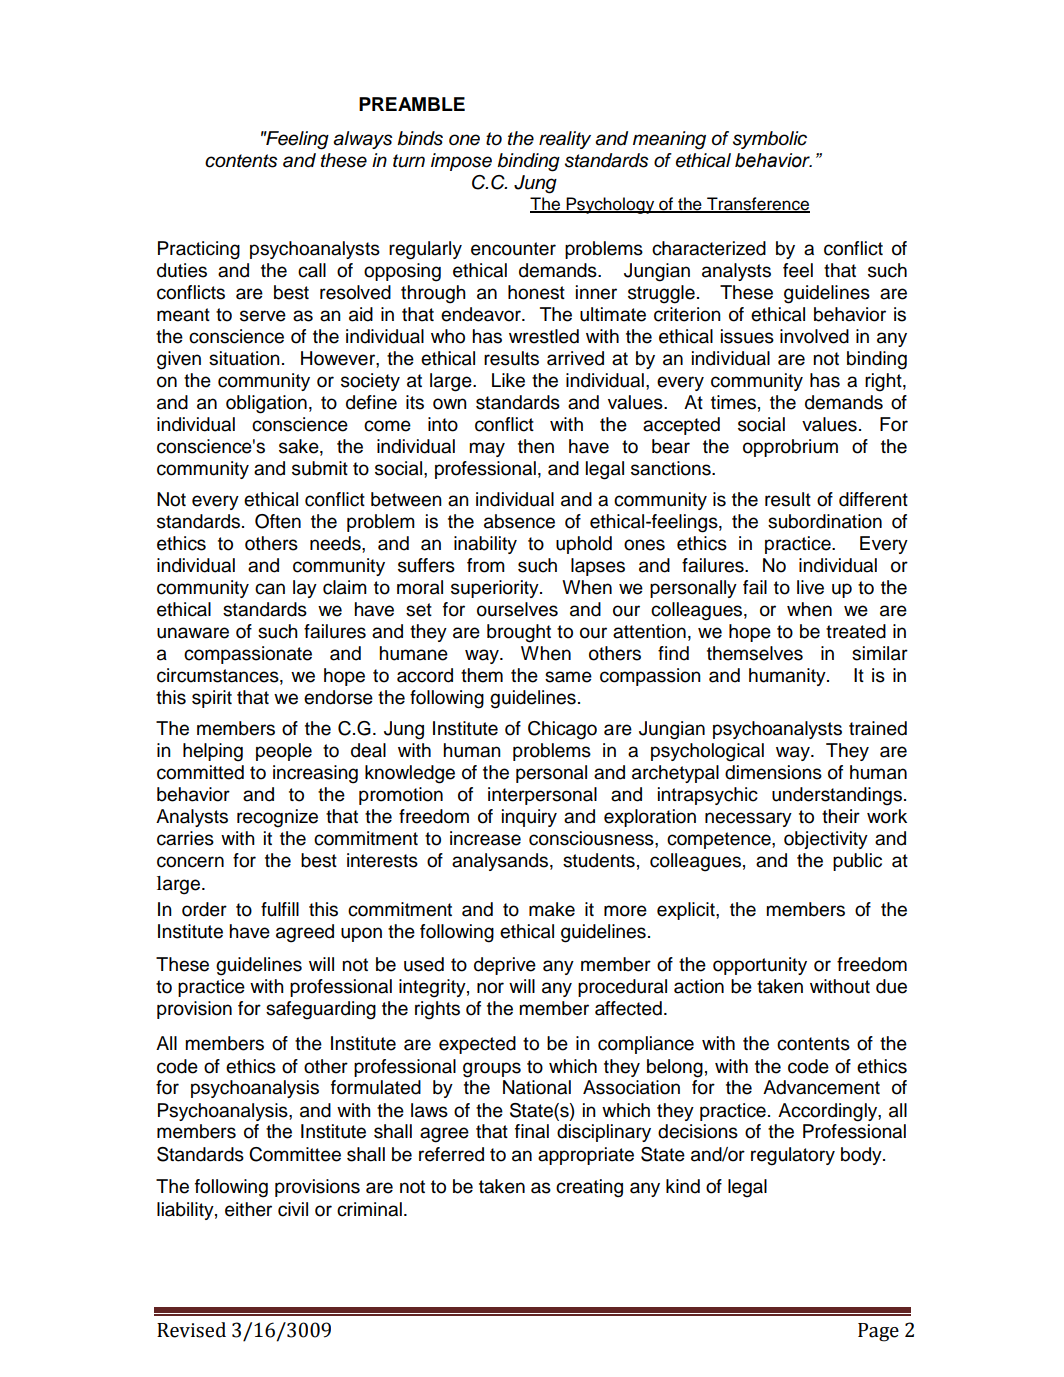  Describe the element at coordinates (589, 1188) in the screenshot. I see `creating` at that location.
